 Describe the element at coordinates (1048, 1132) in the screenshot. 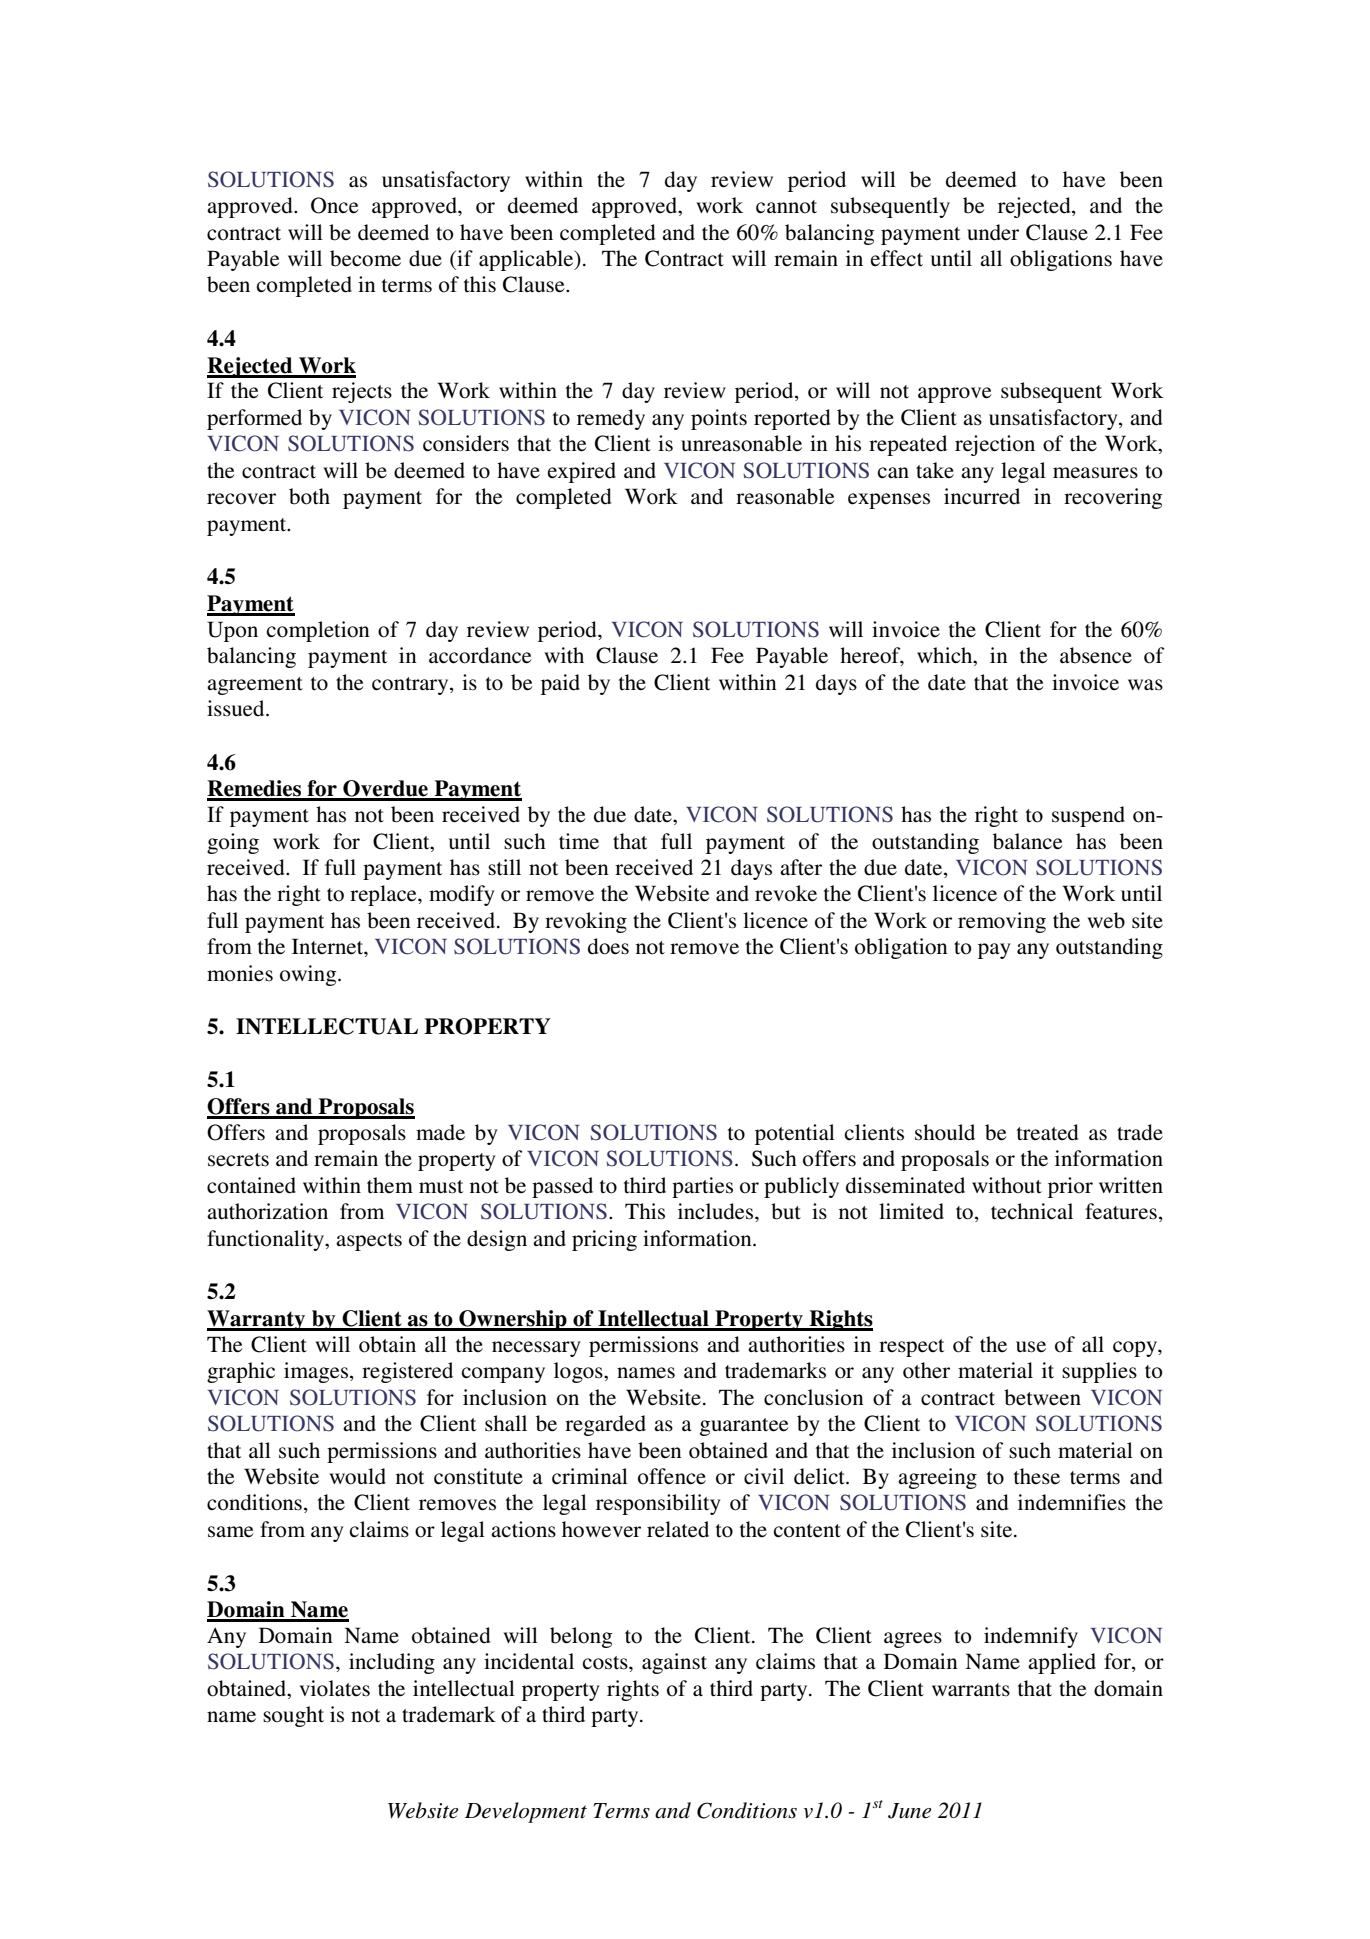

I see `treated` at that location.
